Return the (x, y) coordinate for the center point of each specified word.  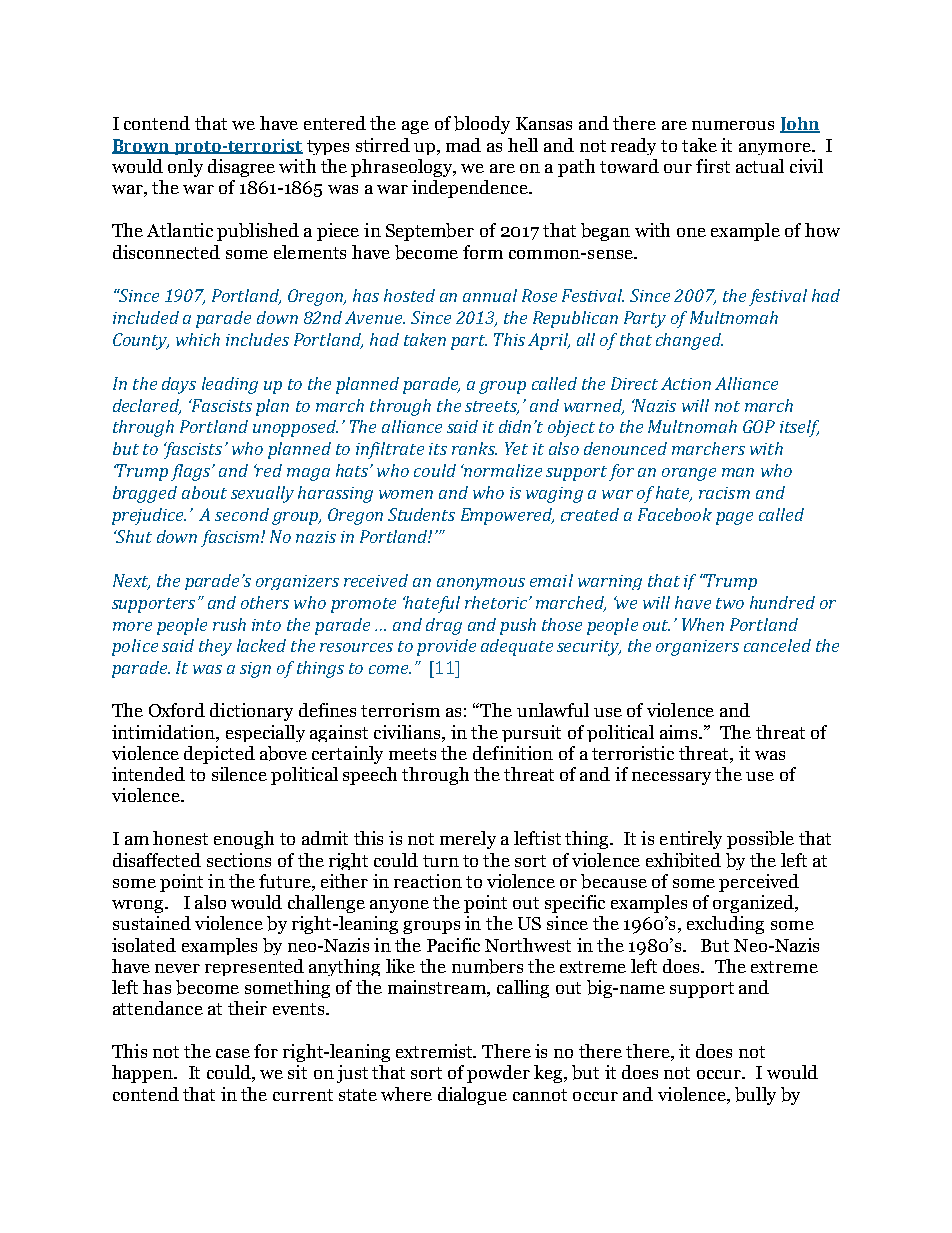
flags (192, 472)
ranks (474, 448)
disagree (241, 168)
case (233, 1053)
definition (513, 753)
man (738, 472)
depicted (219, 755)
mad (463, 145)
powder (498, 1074)
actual (760, 166)
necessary (671, 778)
